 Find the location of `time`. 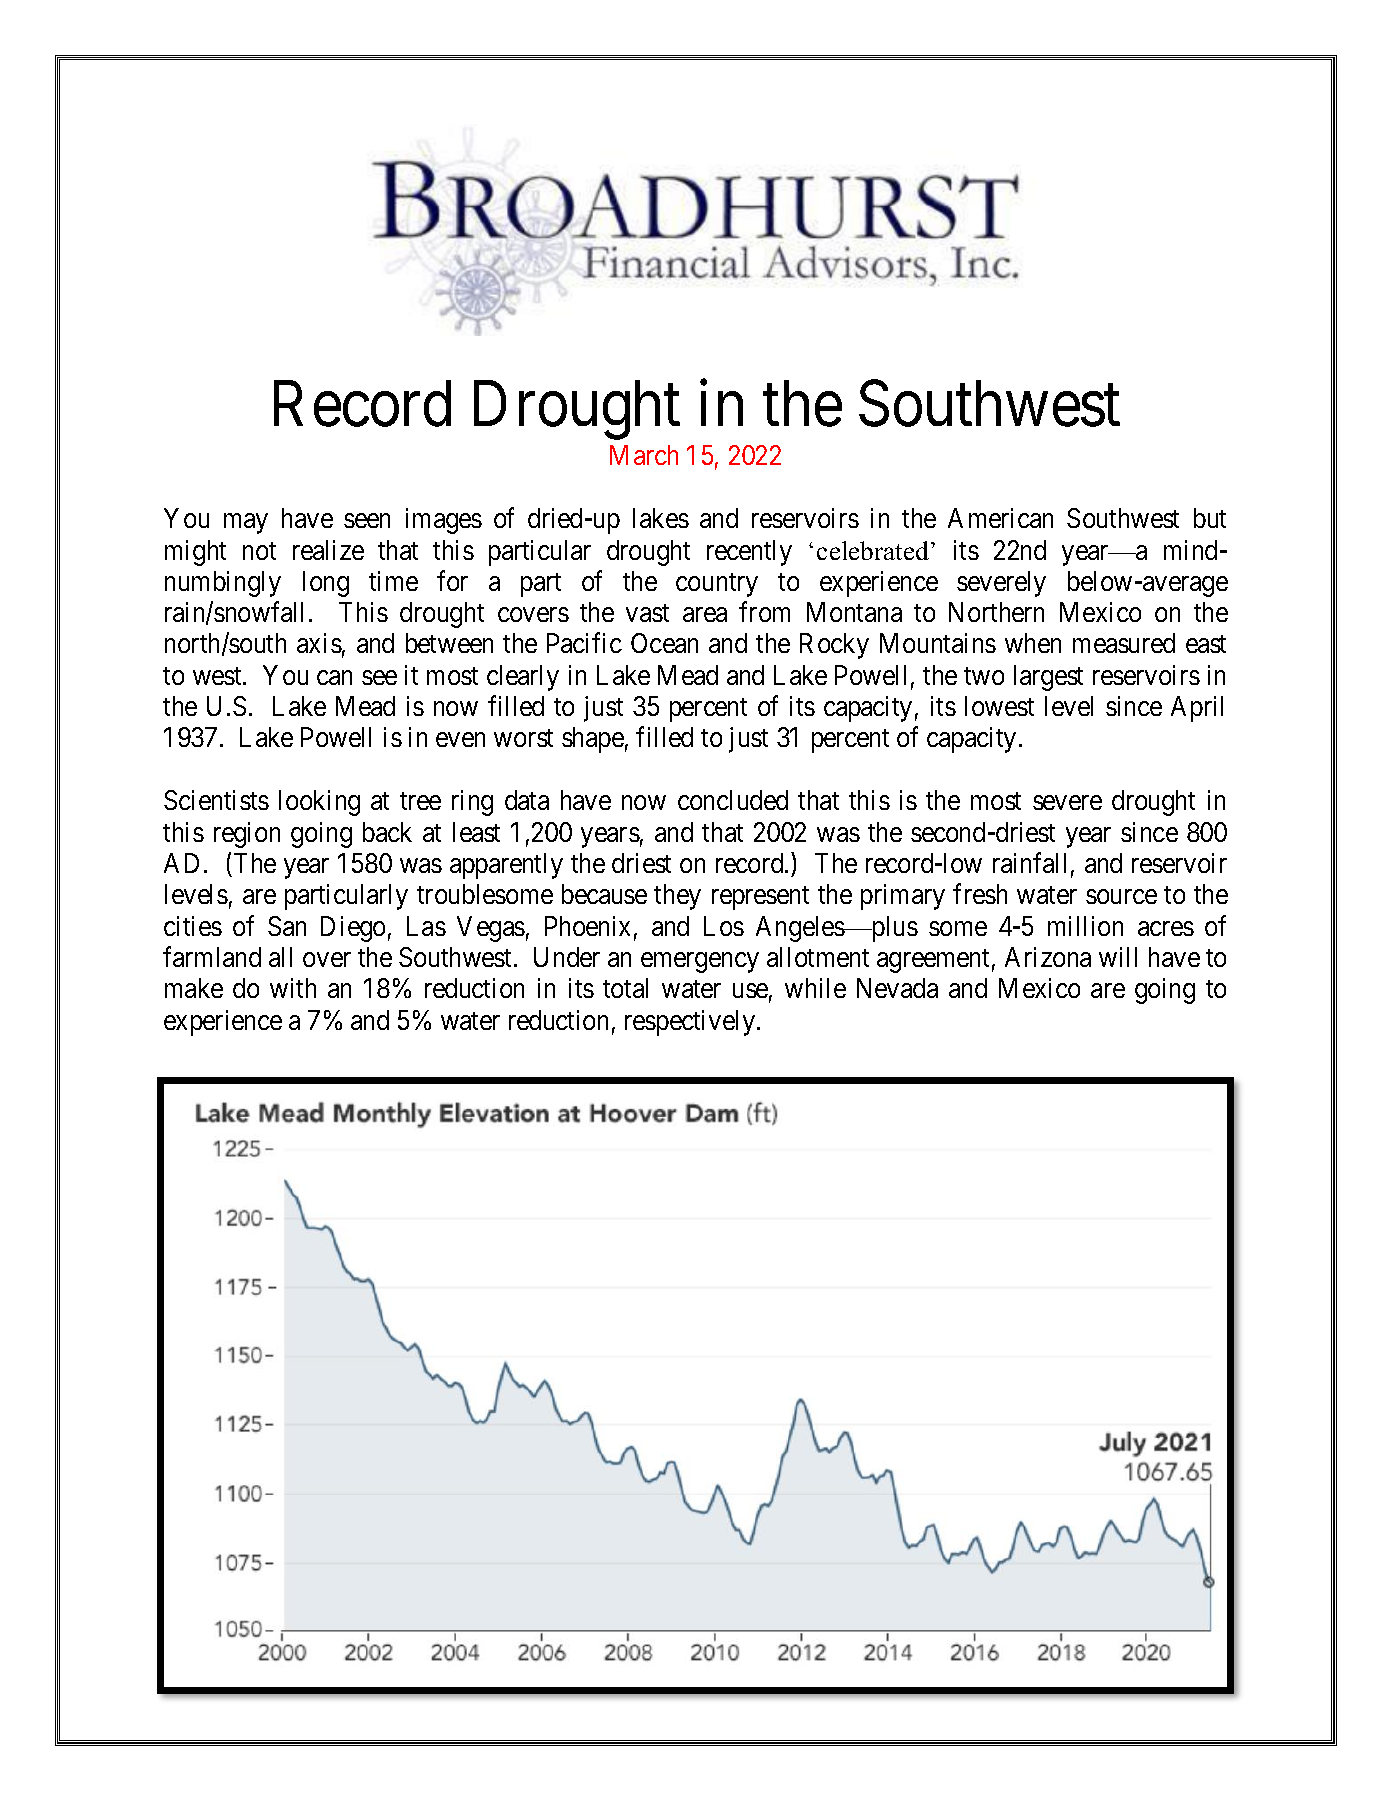

time is located at coordinates (393, 581).
